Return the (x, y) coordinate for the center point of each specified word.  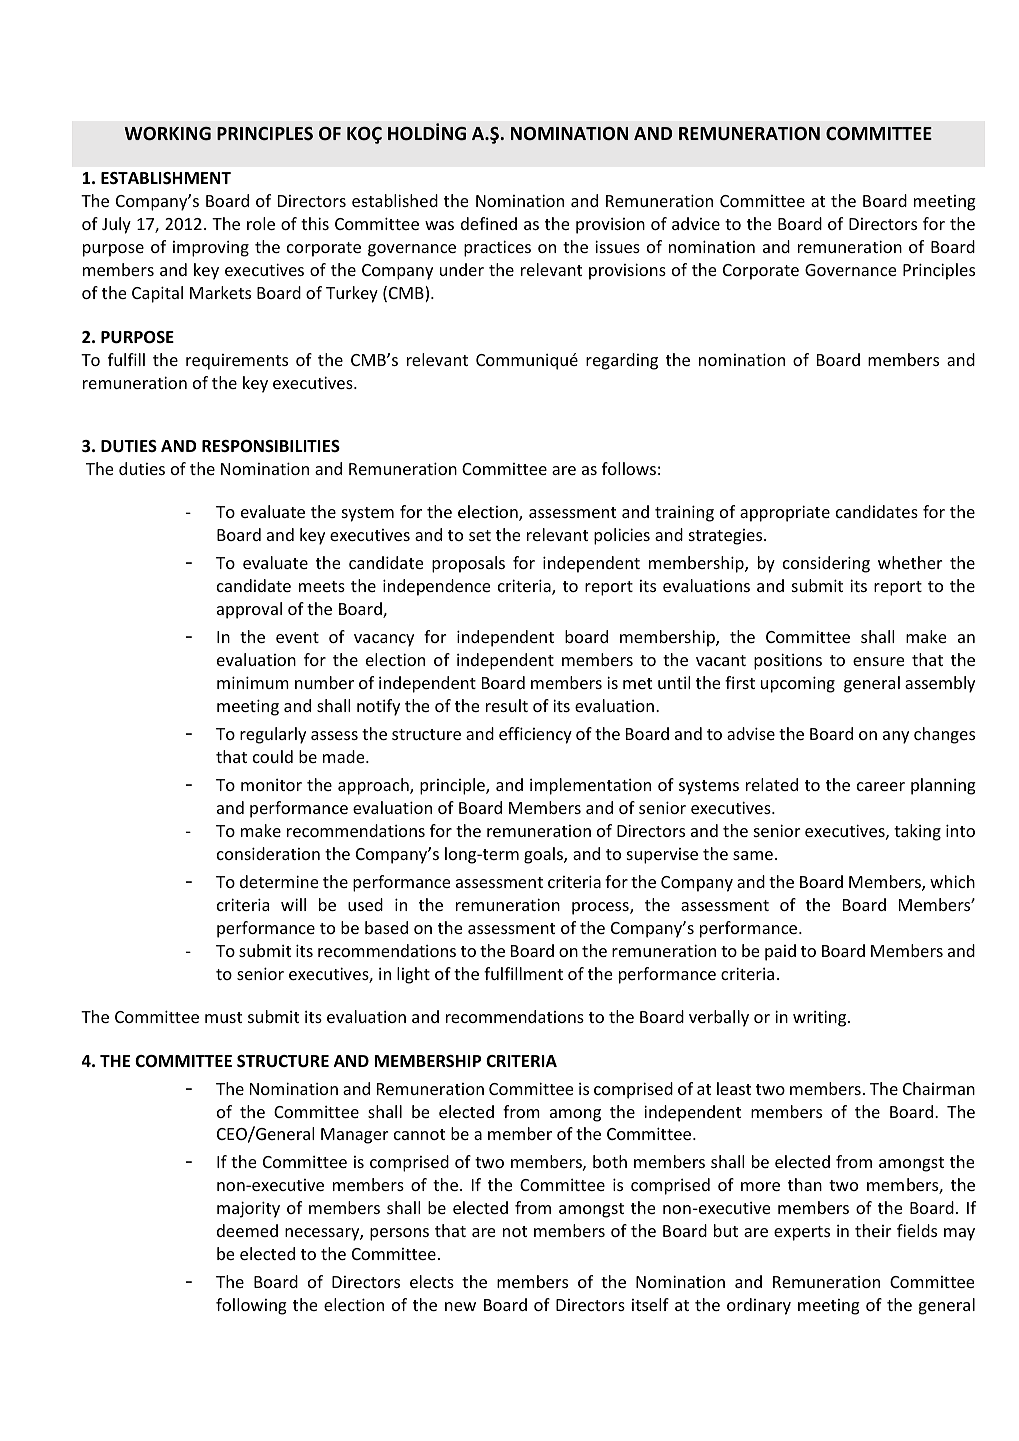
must (223, 1017)
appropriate (785, 513)
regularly (273, 735)
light (413, 975)
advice (696, 223)
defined (489, 223)
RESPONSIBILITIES (271, 446)
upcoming (798, 684)
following (251, 1306)
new (460, 1306)
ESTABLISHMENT (166, 178)
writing (821, 1018)
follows (629, 468)
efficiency (535, 735)
